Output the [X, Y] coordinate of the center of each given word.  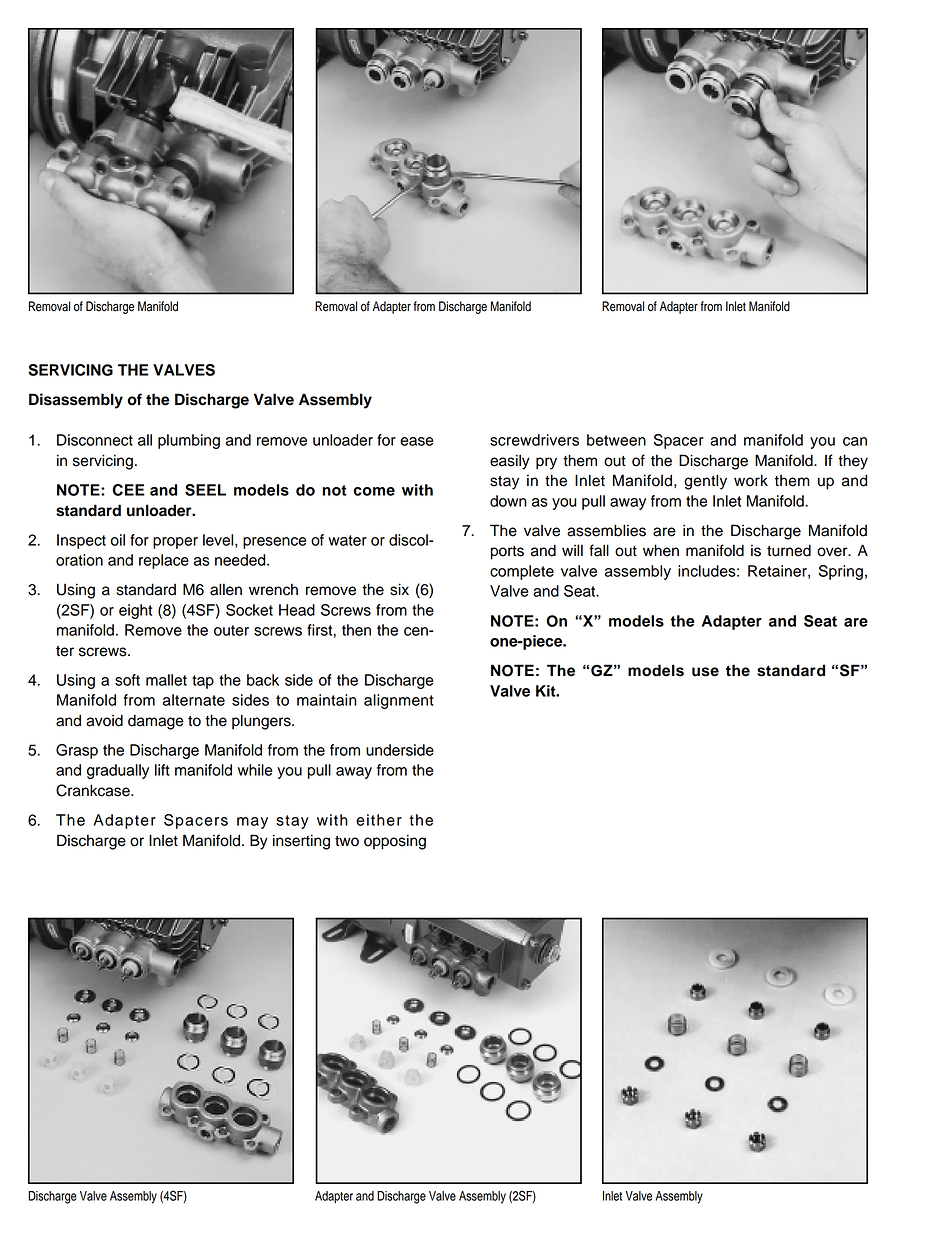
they [853, 462]
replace [164, 561]
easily [510, 462]
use [705, 672]
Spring [841, 572]
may [252, 823]
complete [522, 572]
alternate [194, 700]
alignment [399, 701]
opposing [395, 842]
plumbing [189, 441]
